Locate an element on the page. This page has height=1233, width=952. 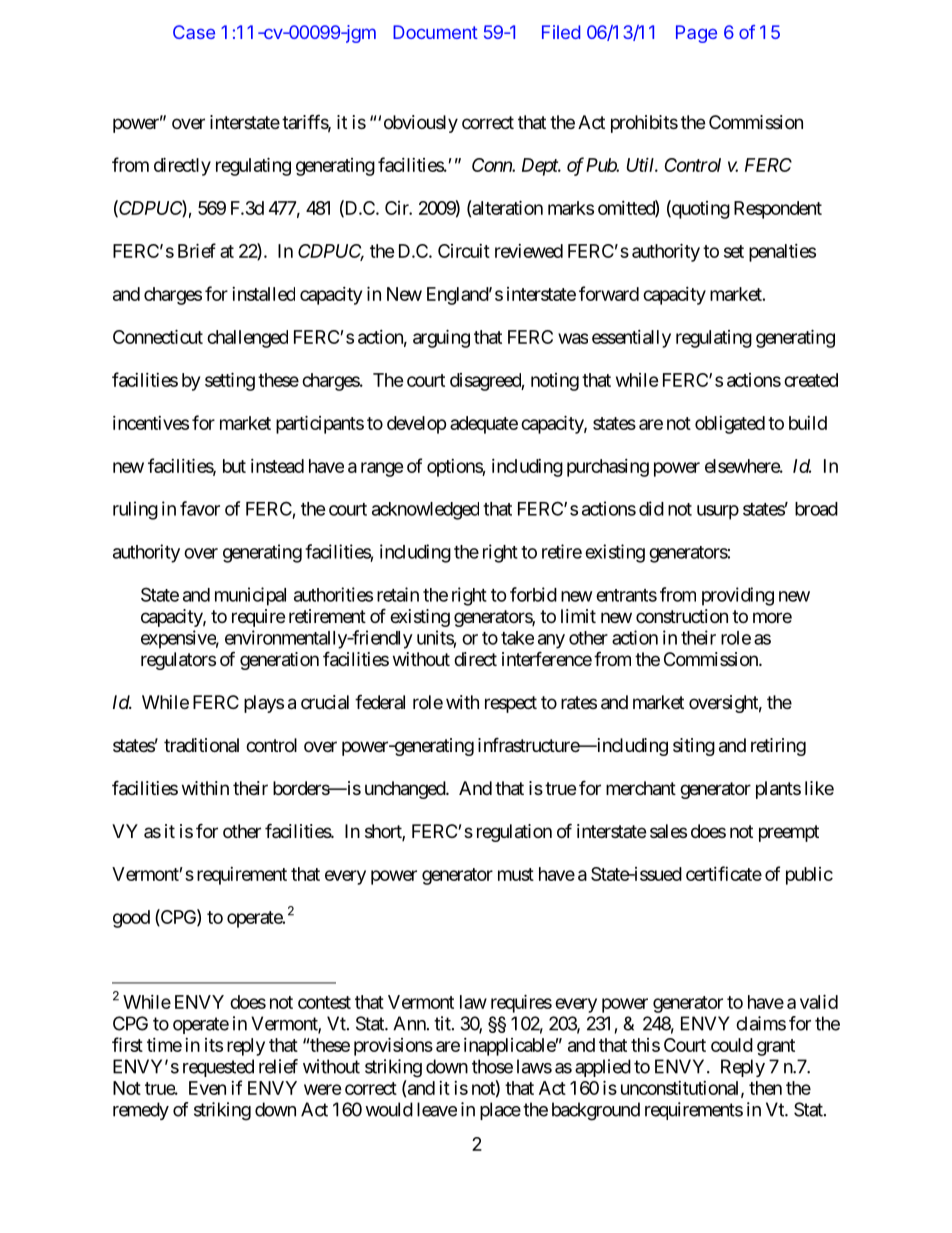
Page is located at coordinates (696, 34).
